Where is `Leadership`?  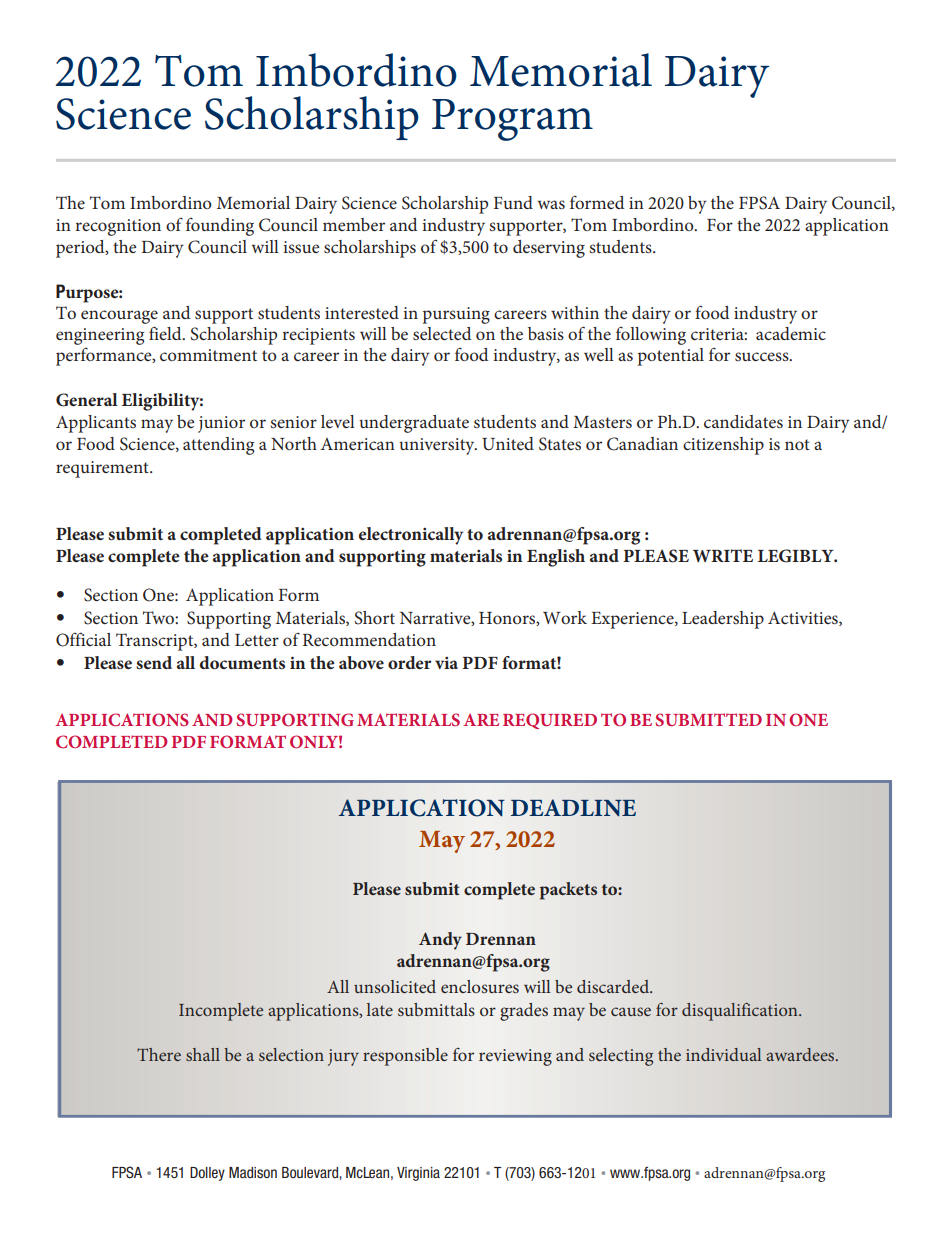
Leadership is located at coordinates (723, 620).
